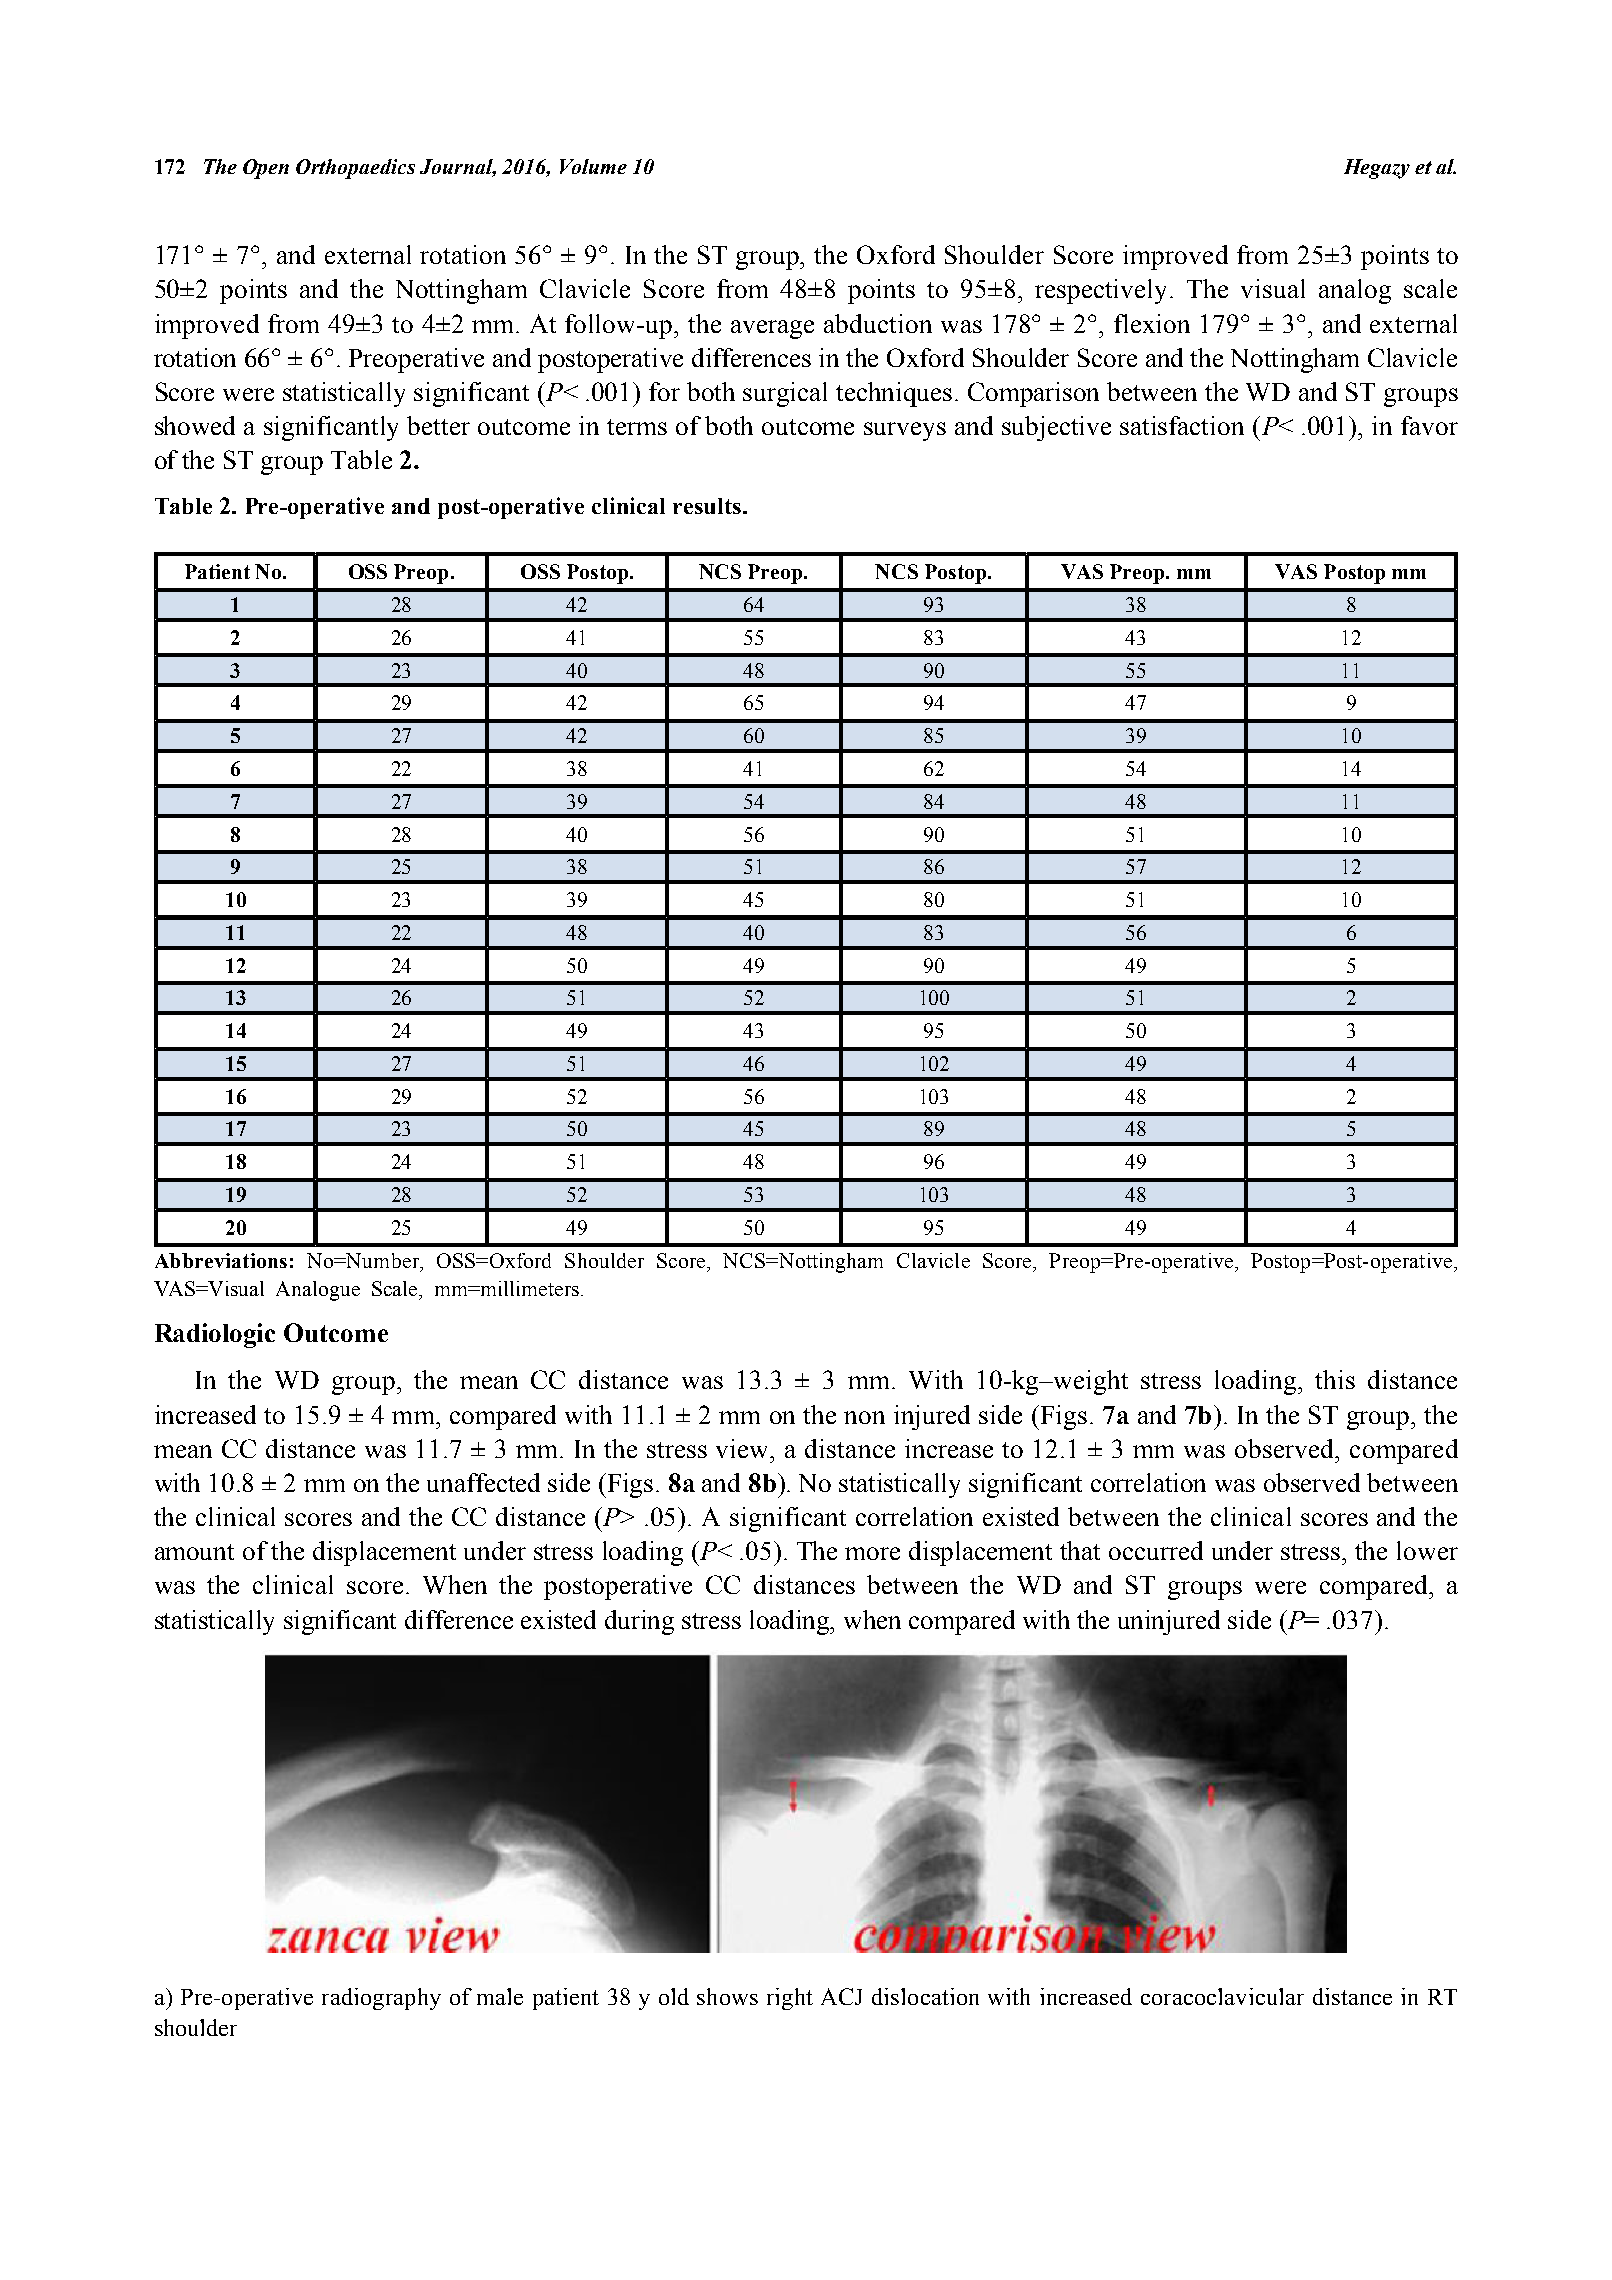 The width and height of the screenshot is (1612, 2280). Describe the element at coordinates (381, 1999) in the screenshot. I see `radiography` at that location.
